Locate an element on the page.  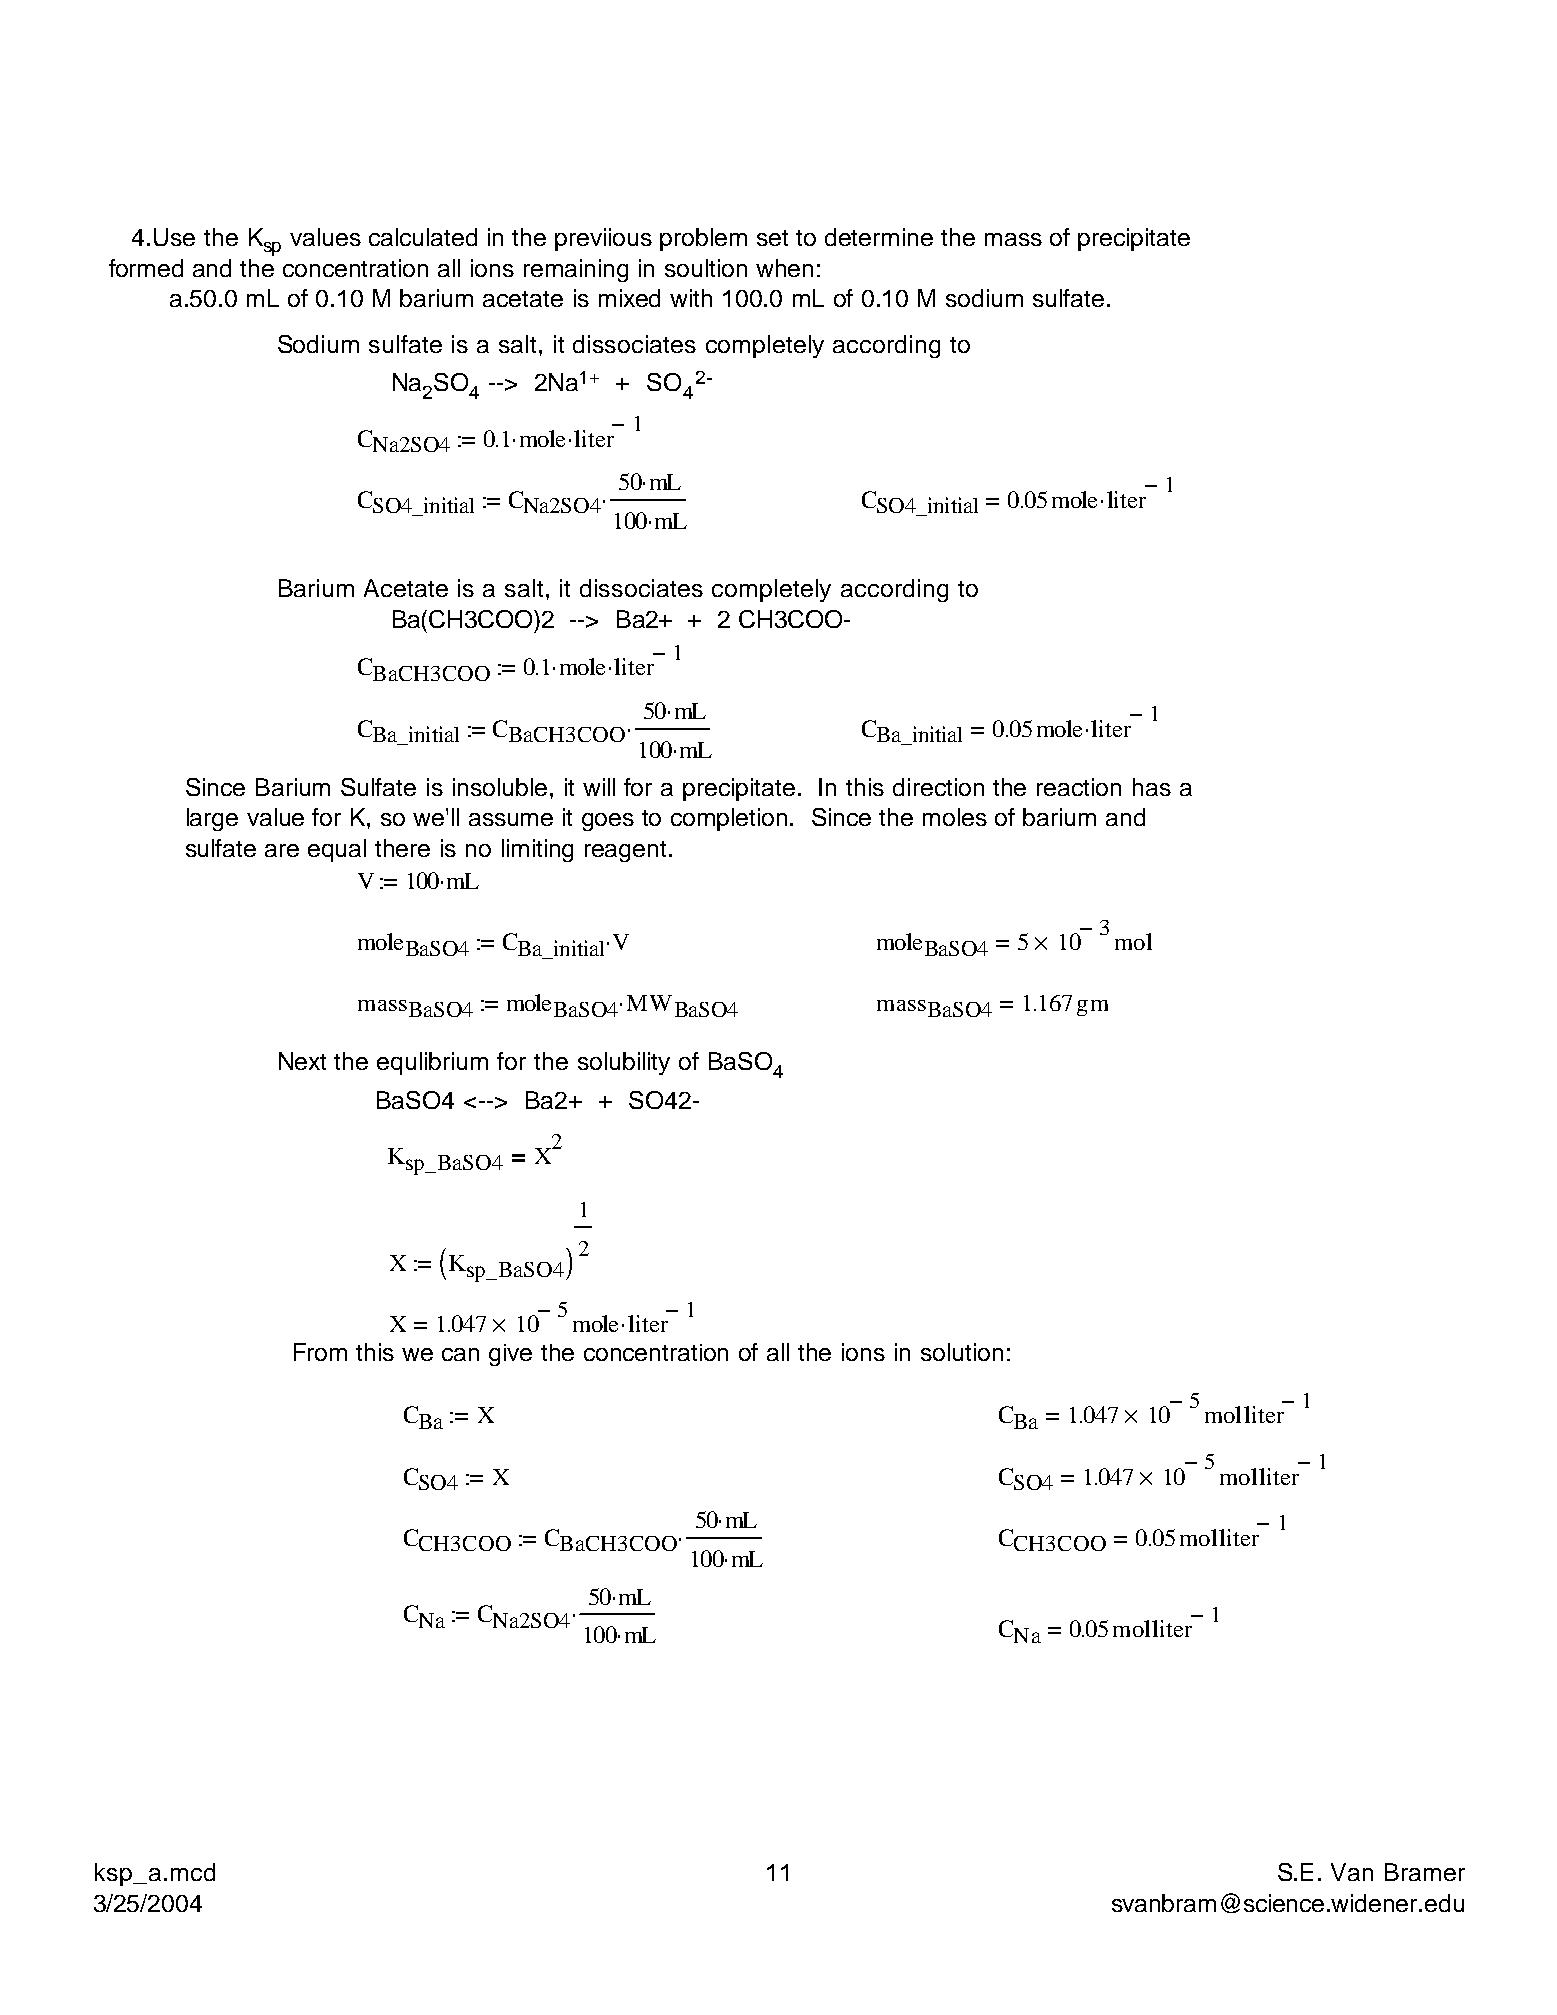
formed is located at coordinates (146, 268).
